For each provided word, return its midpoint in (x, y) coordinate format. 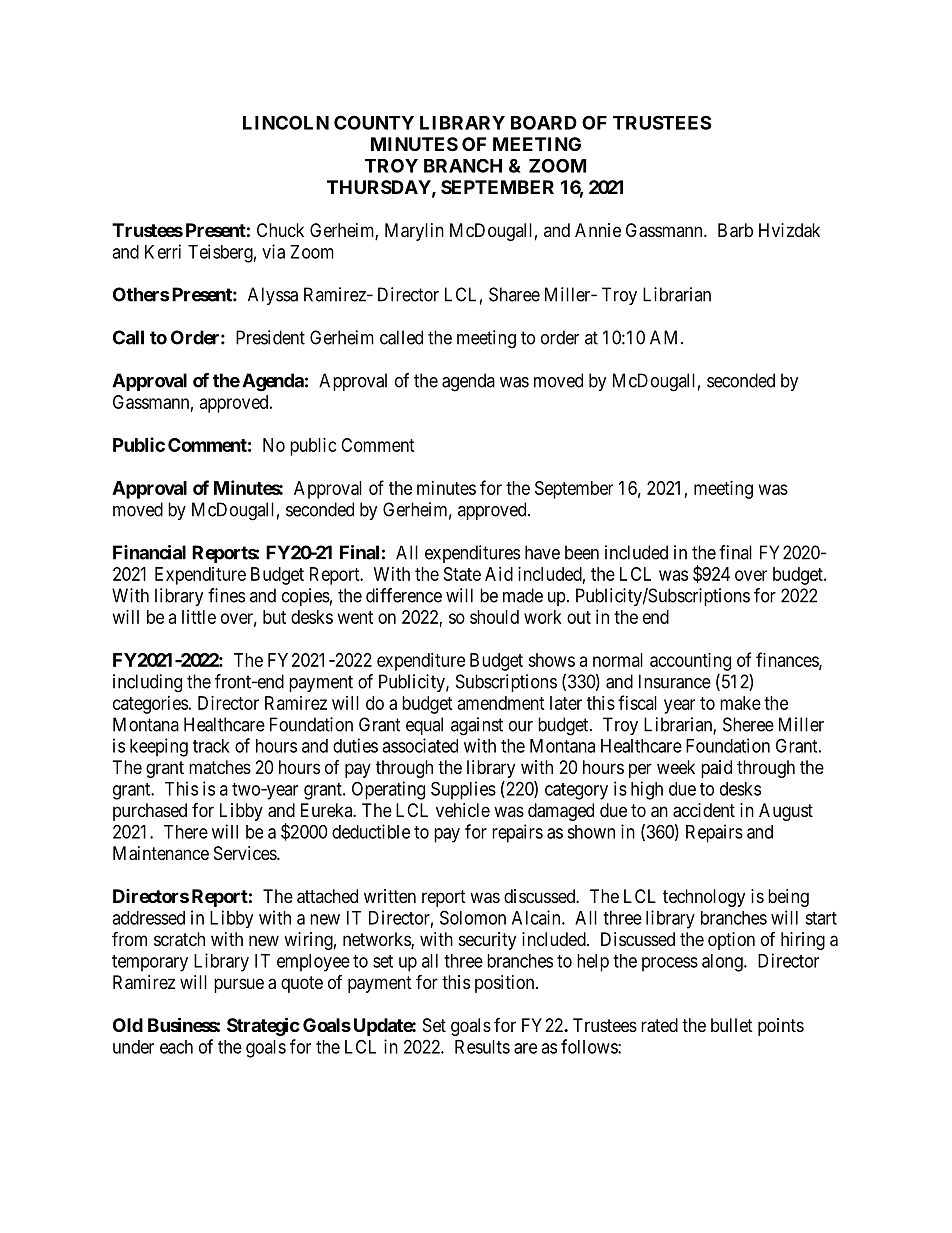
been (582, 552)
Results (482, 1047)
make (740, 703)
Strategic (263, 1026)
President (270, 337)
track (211, 746)
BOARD (544, 122)
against (477, 726)
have (542, 552)
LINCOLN (286, 122)
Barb (735, 230)
